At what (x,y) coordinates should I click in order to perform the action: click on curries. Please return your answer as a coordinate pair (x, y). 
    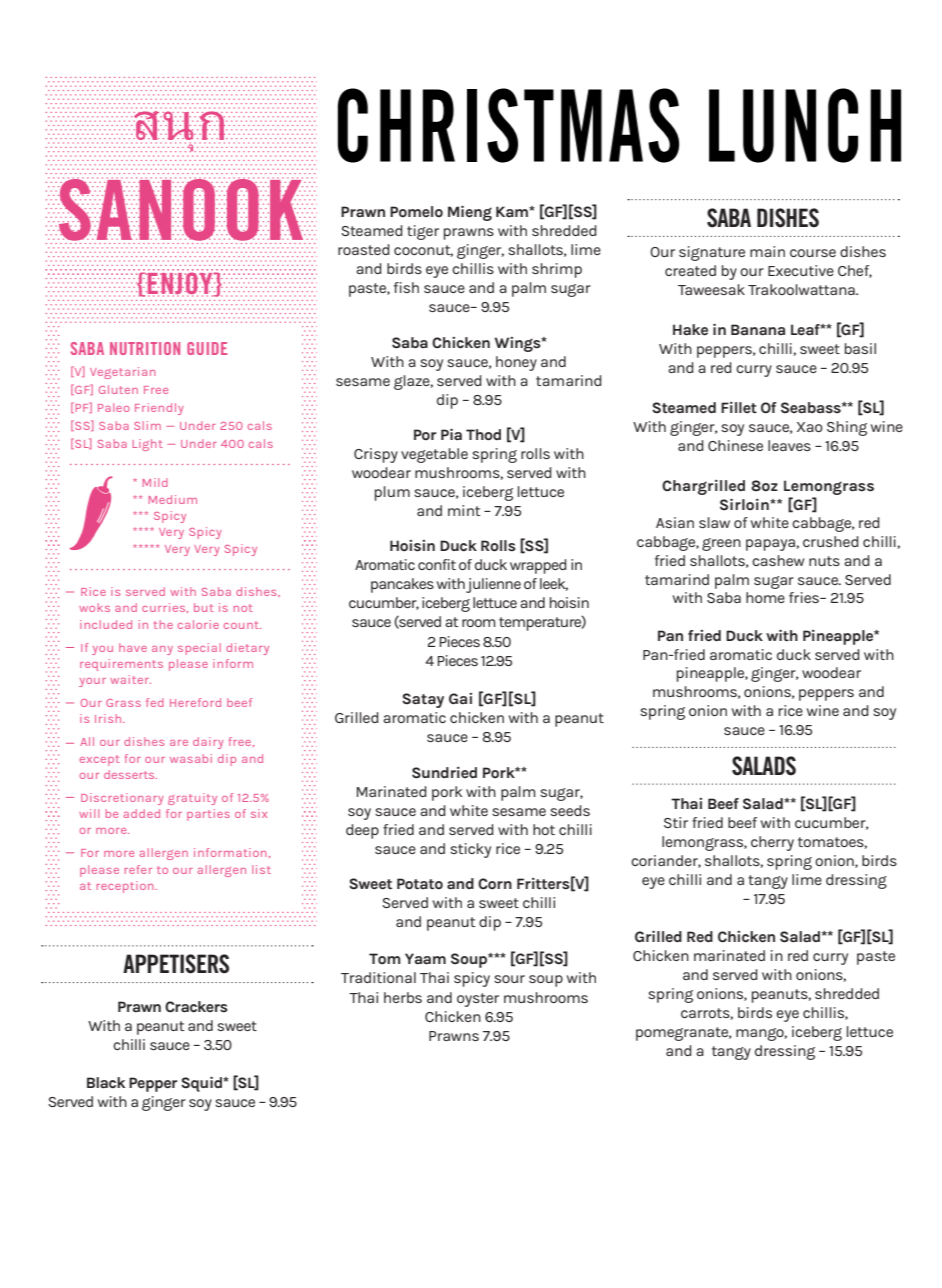
    Looking at the image, I should click on (165, 608).
